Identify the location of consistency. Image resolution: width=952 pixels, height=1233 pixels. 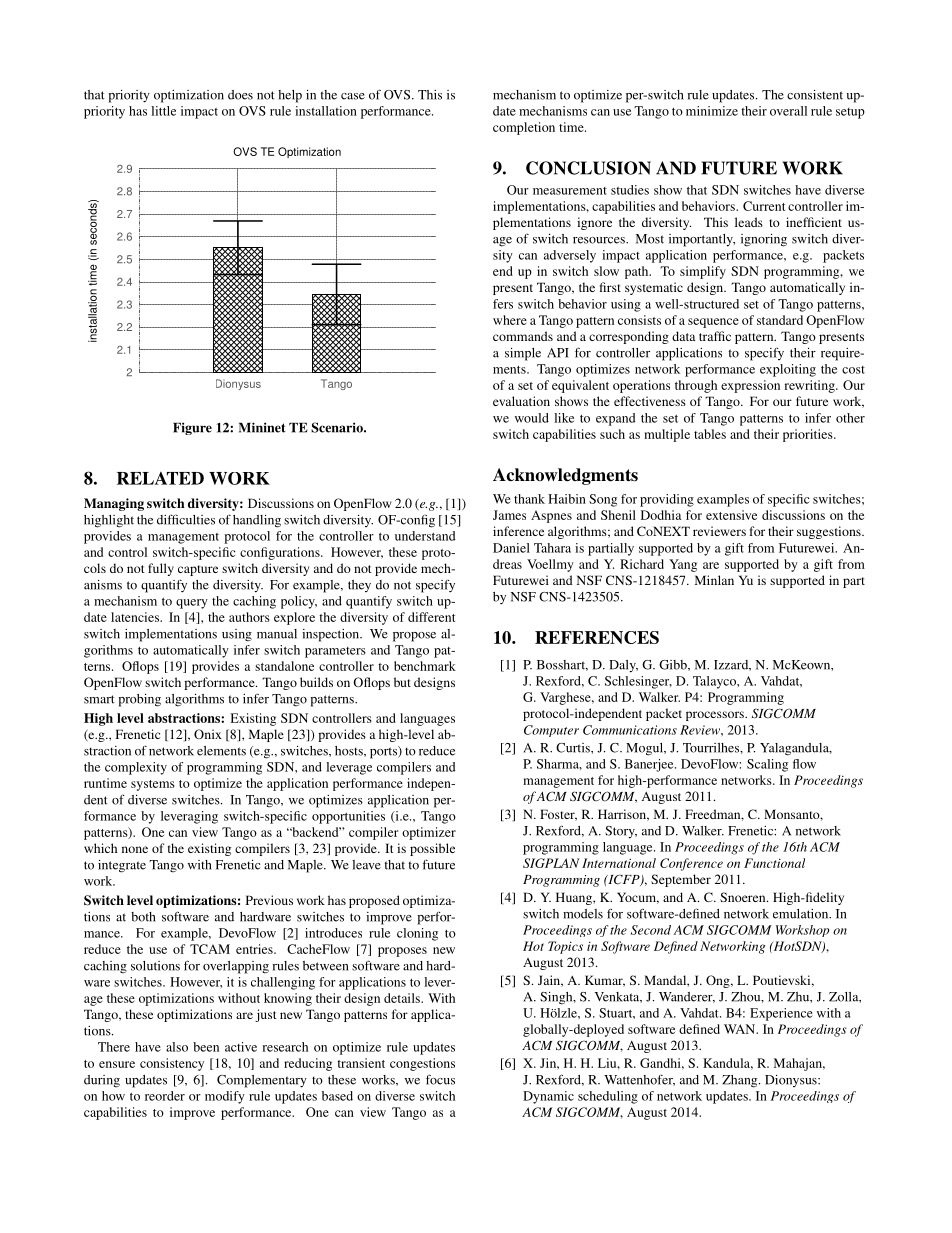
(172, 1064).
